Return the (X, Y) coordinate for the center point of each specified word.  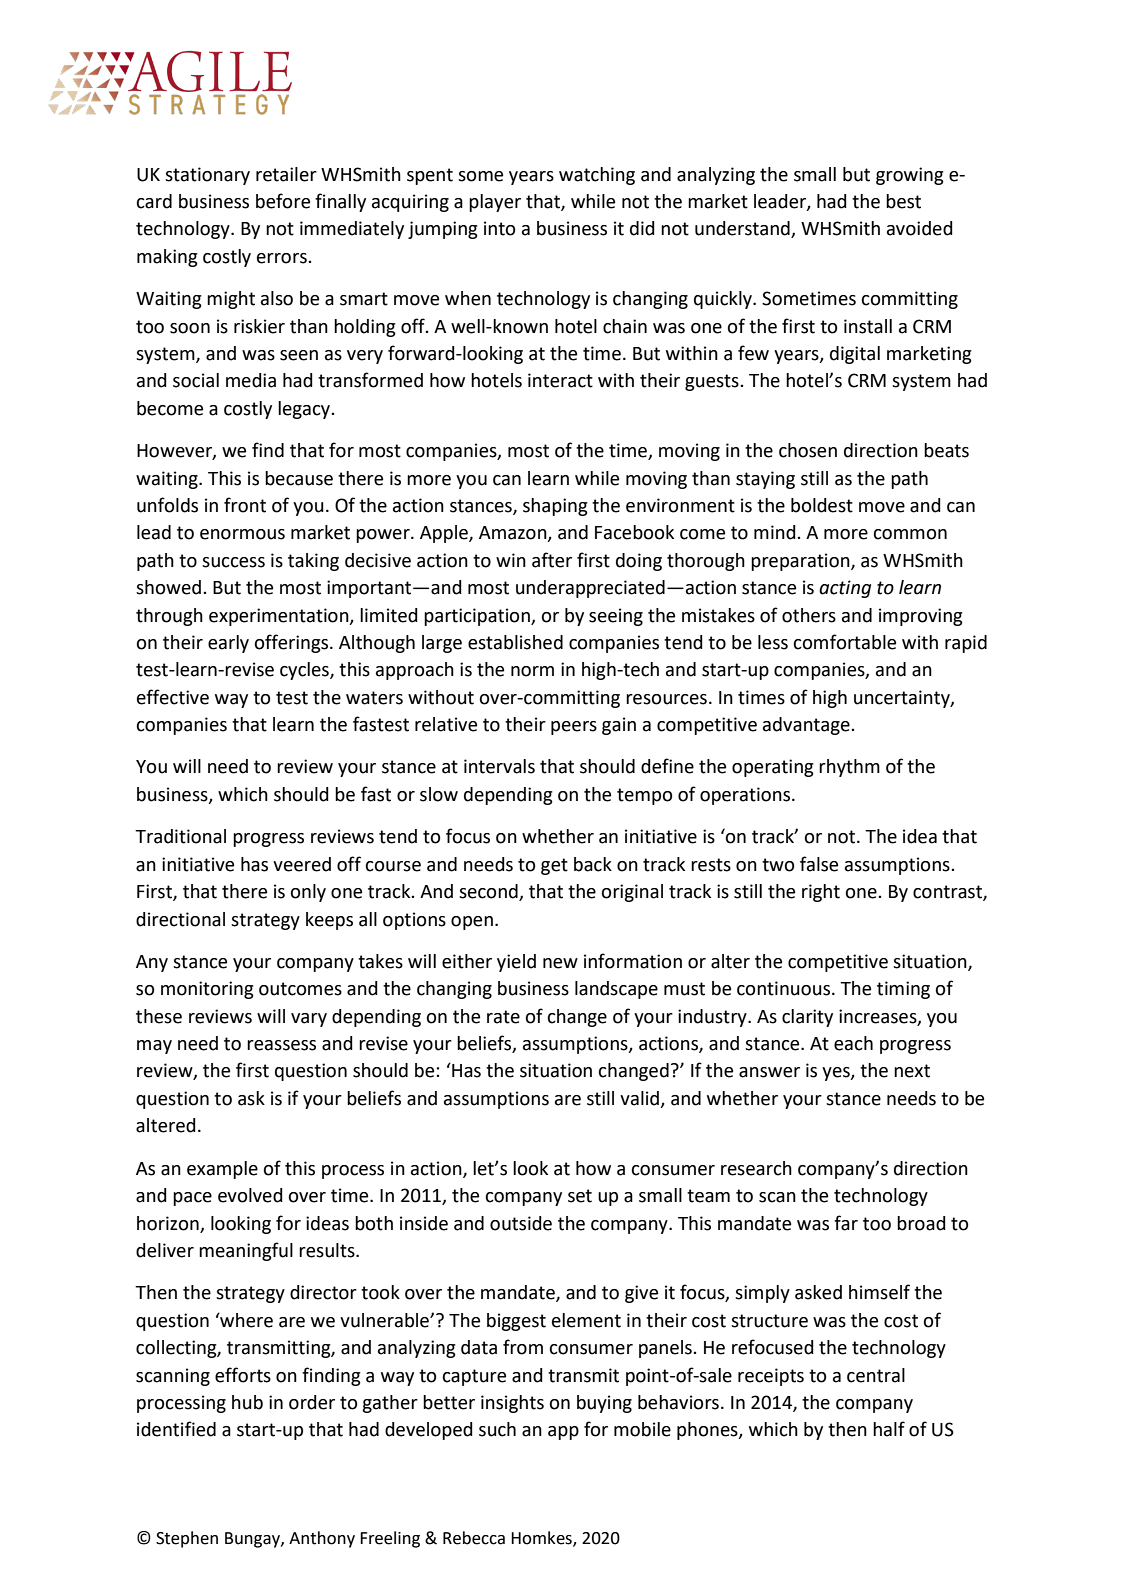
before (283, 201)
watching (597, 176)
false (819, 864)
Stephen (187, 1539)
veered (302, 864)
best (903, 201)
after (552, 560)
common (910, 534)
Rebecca (474, 1538)
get (554, 866)
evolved (250, 1195)
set (580, 1196)
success (233, 562)
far (846, 1223)
